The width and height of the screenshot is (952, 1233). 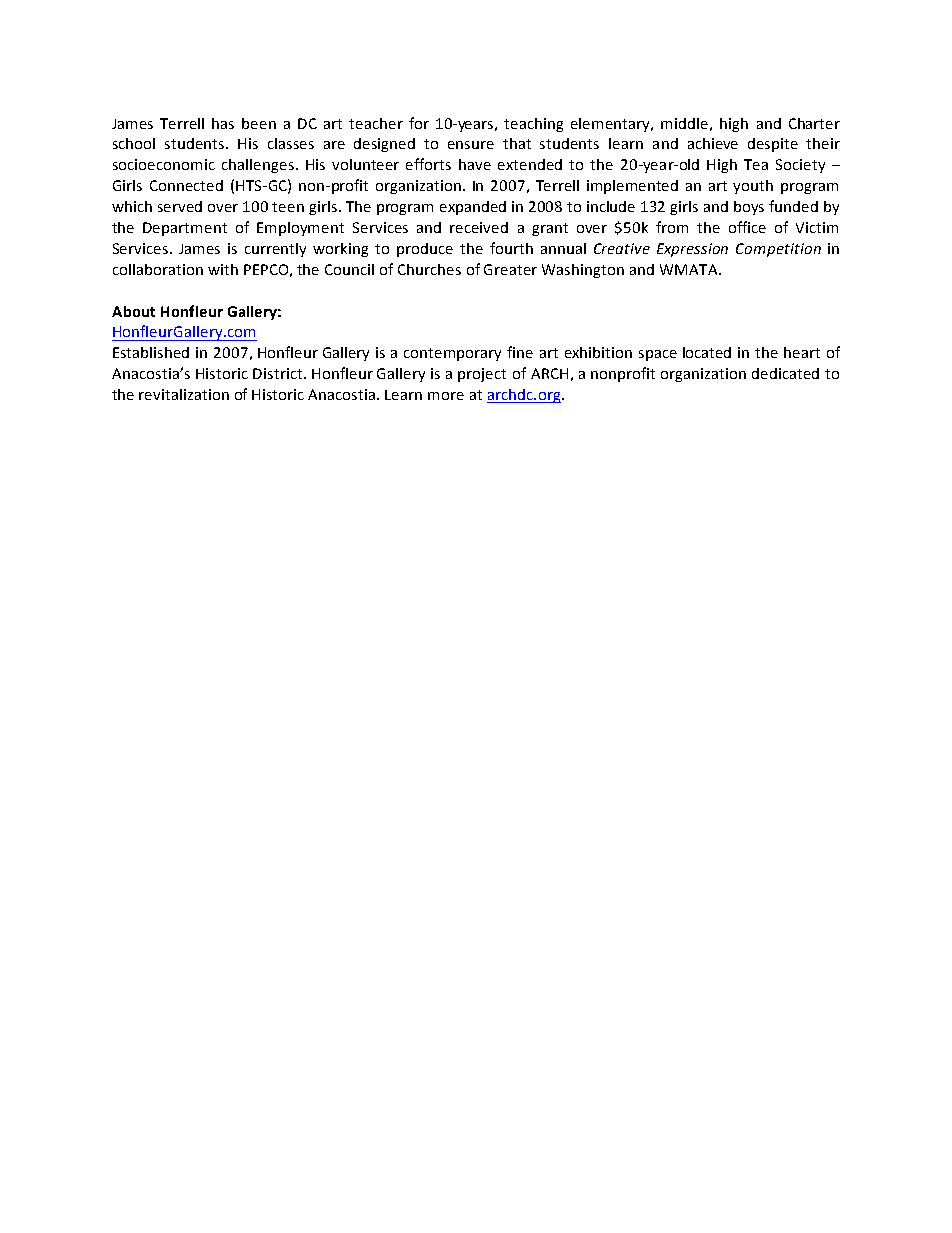 What do you see at coordinates (510, 269) in the screenshot?
I see `Greater` at bounding box center [510, 269].
